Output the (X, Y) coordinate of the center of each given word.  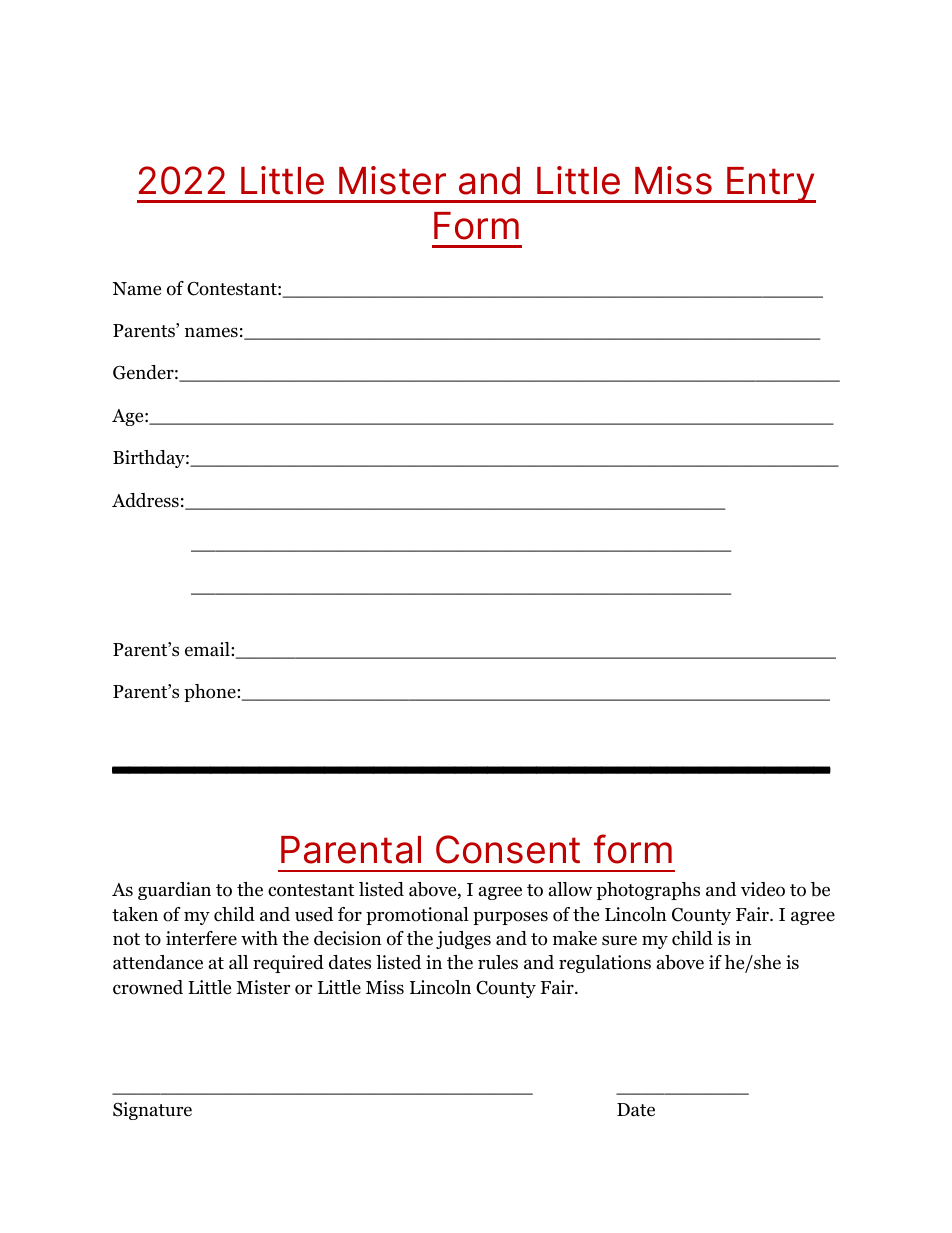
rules (498, 962)
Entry (770, 185)
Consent (508, 849)
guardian (174, 891)
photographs (648, 891)
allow (570, 889)
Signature (152, 1111)
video (763, 889)
